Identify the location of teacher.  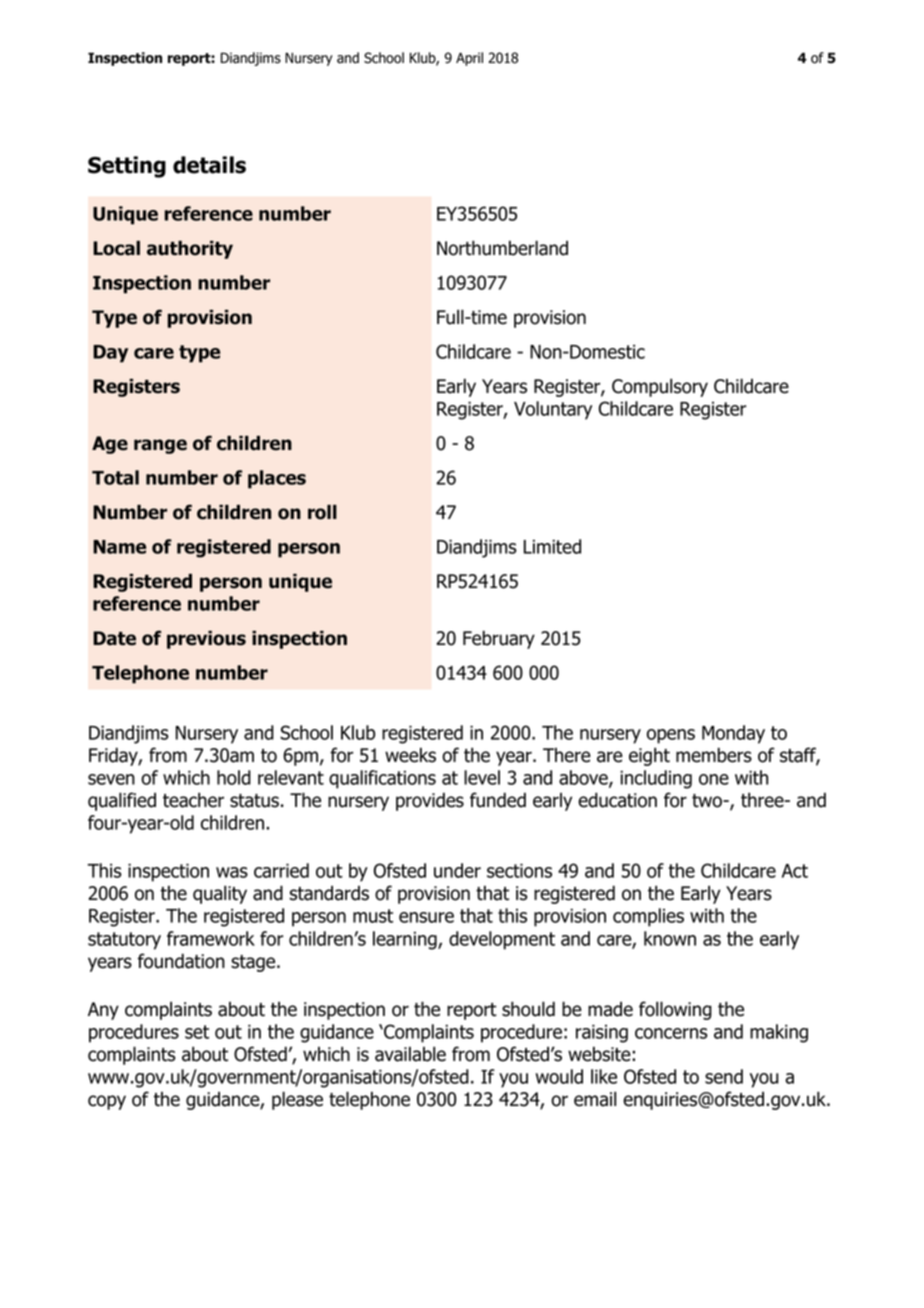
(193, 800).
